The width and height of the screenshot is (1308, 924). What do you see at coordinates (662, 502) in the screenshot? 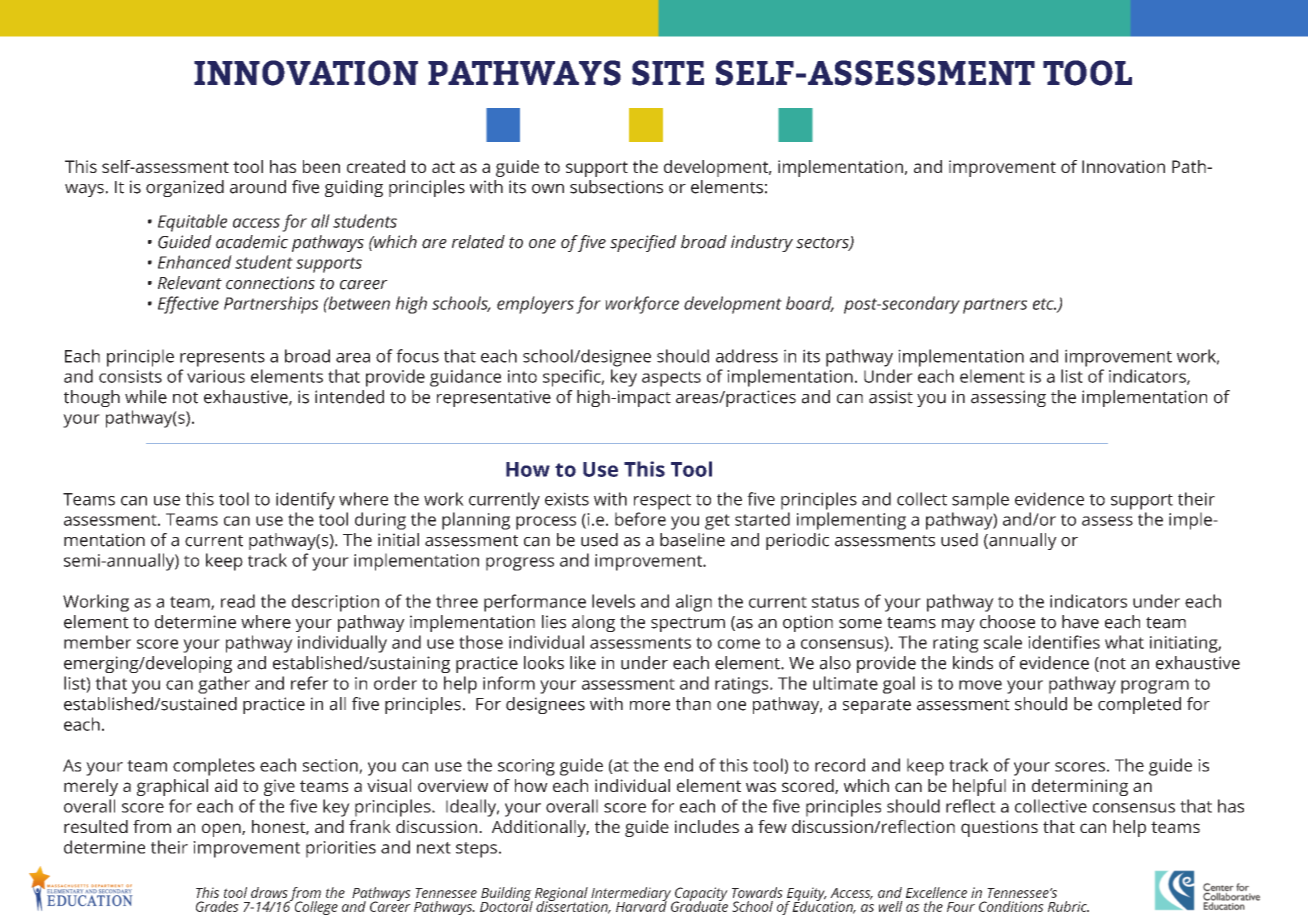
I see `respect` at bounding box center [662, 502].
